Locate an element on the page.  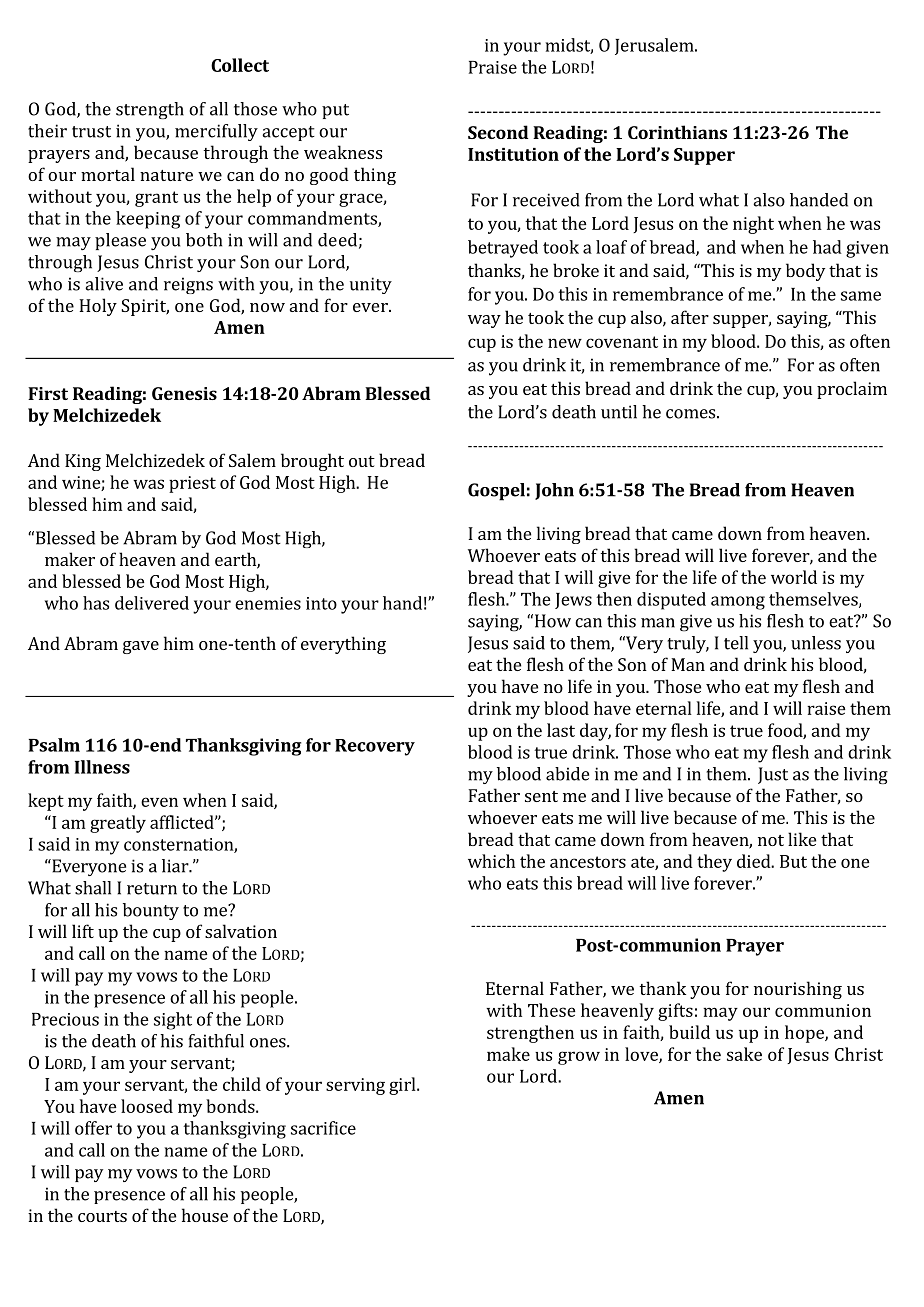
not is located at coordinates (771, 840).
